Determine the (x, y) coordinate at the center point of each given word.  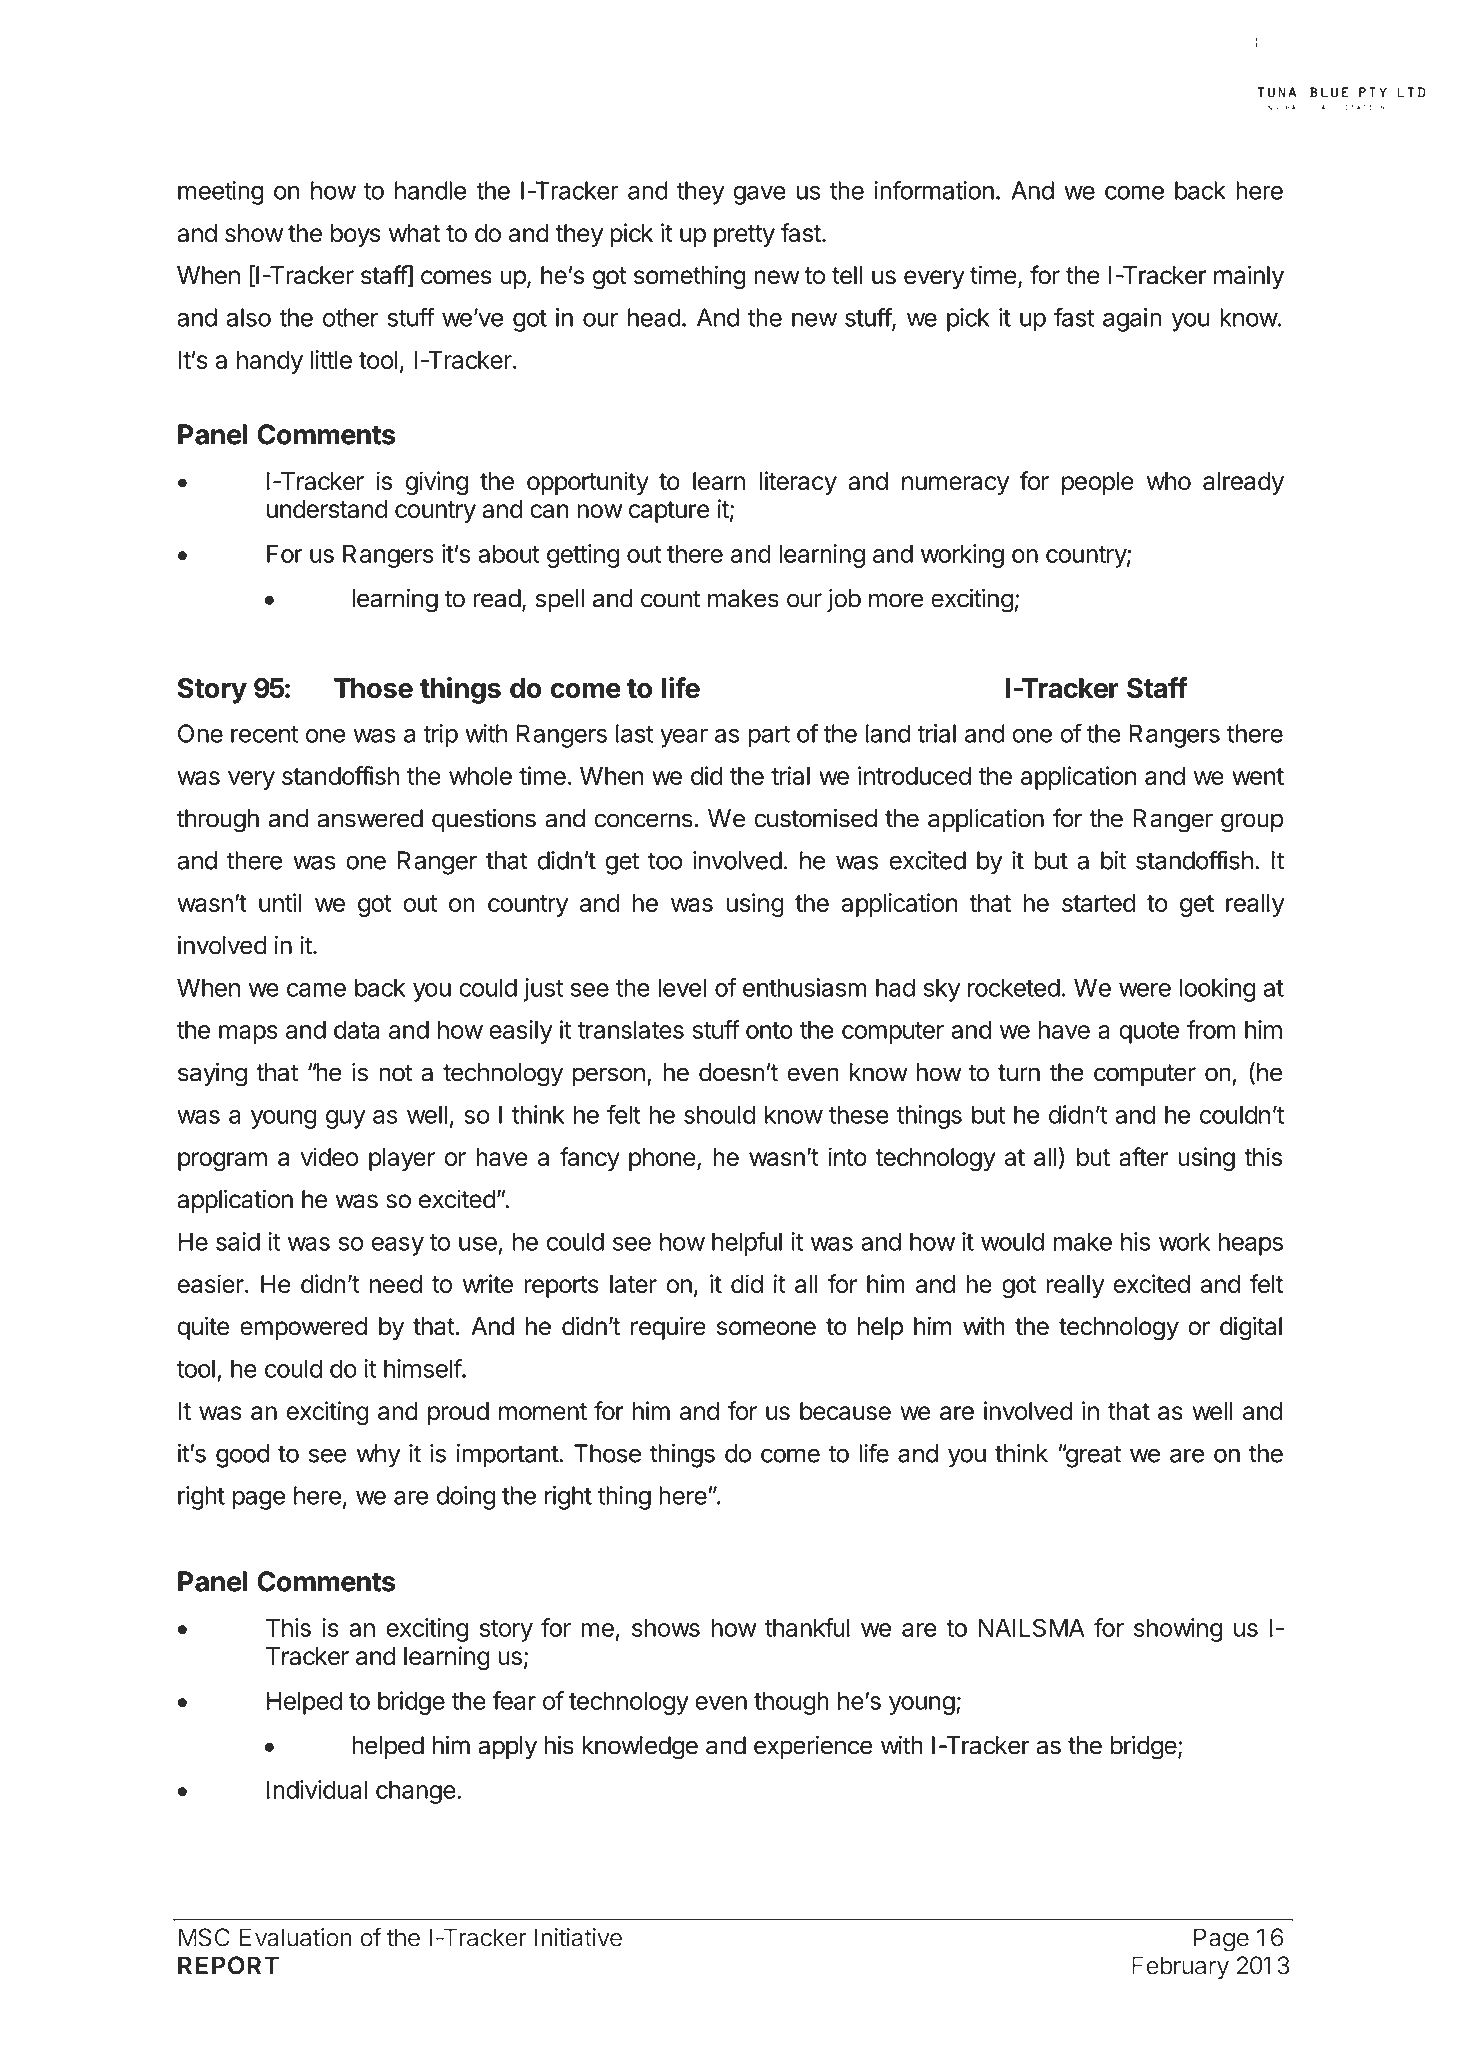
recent (265, 734)
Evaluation (296, 1937)
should (719, 1114)
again (1132, 320)
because (845, 1411)
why (379, 1456)
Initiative (578, 1937)
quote (1149, 1033)
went (1258, 776)
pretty (744, 236)
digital (1251, 1328)
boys (356, 235)
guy (346, 1119)
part (769, 737)
